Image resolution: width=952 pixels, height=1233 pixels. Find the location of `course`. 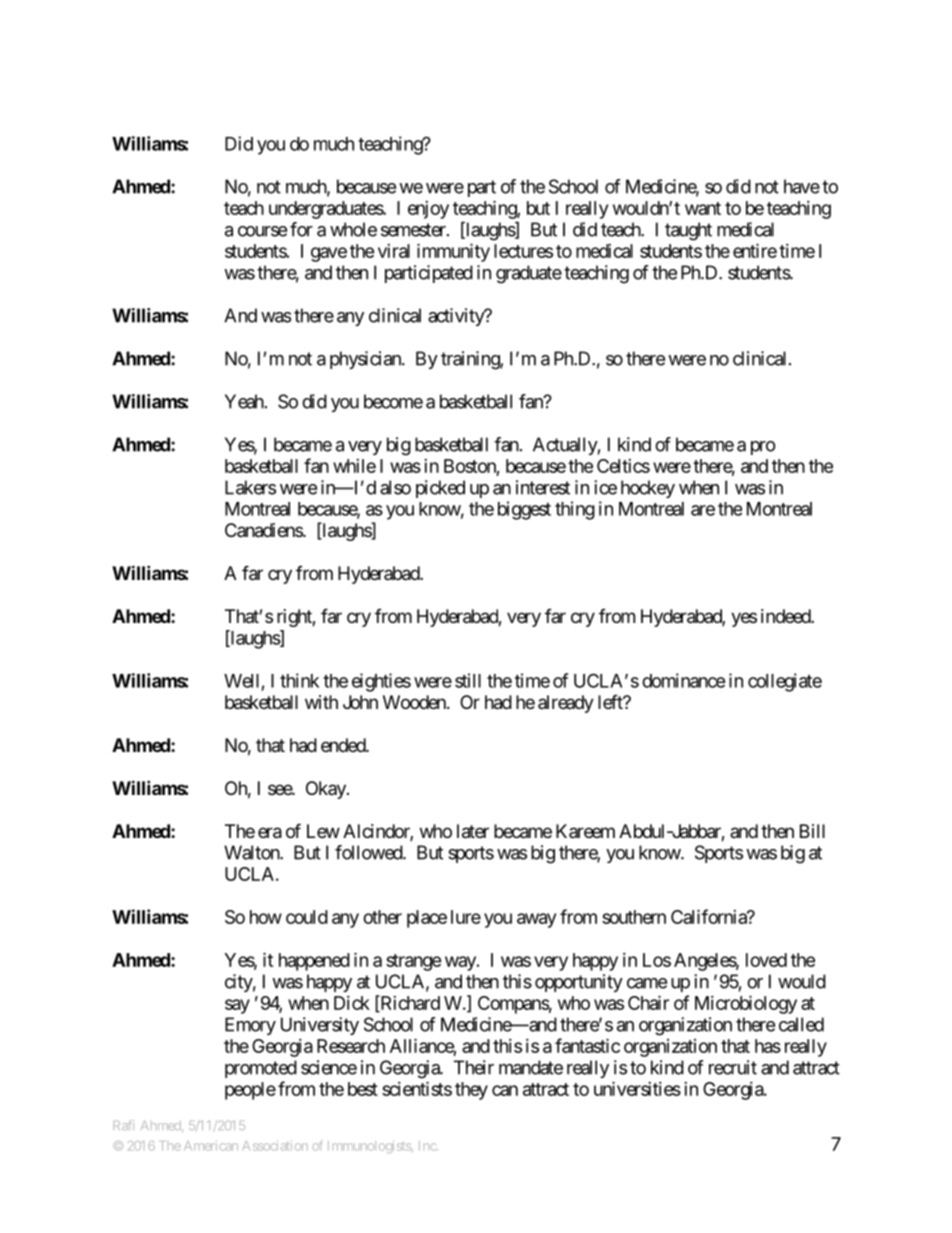

course is located at coordinates (262, 231).
